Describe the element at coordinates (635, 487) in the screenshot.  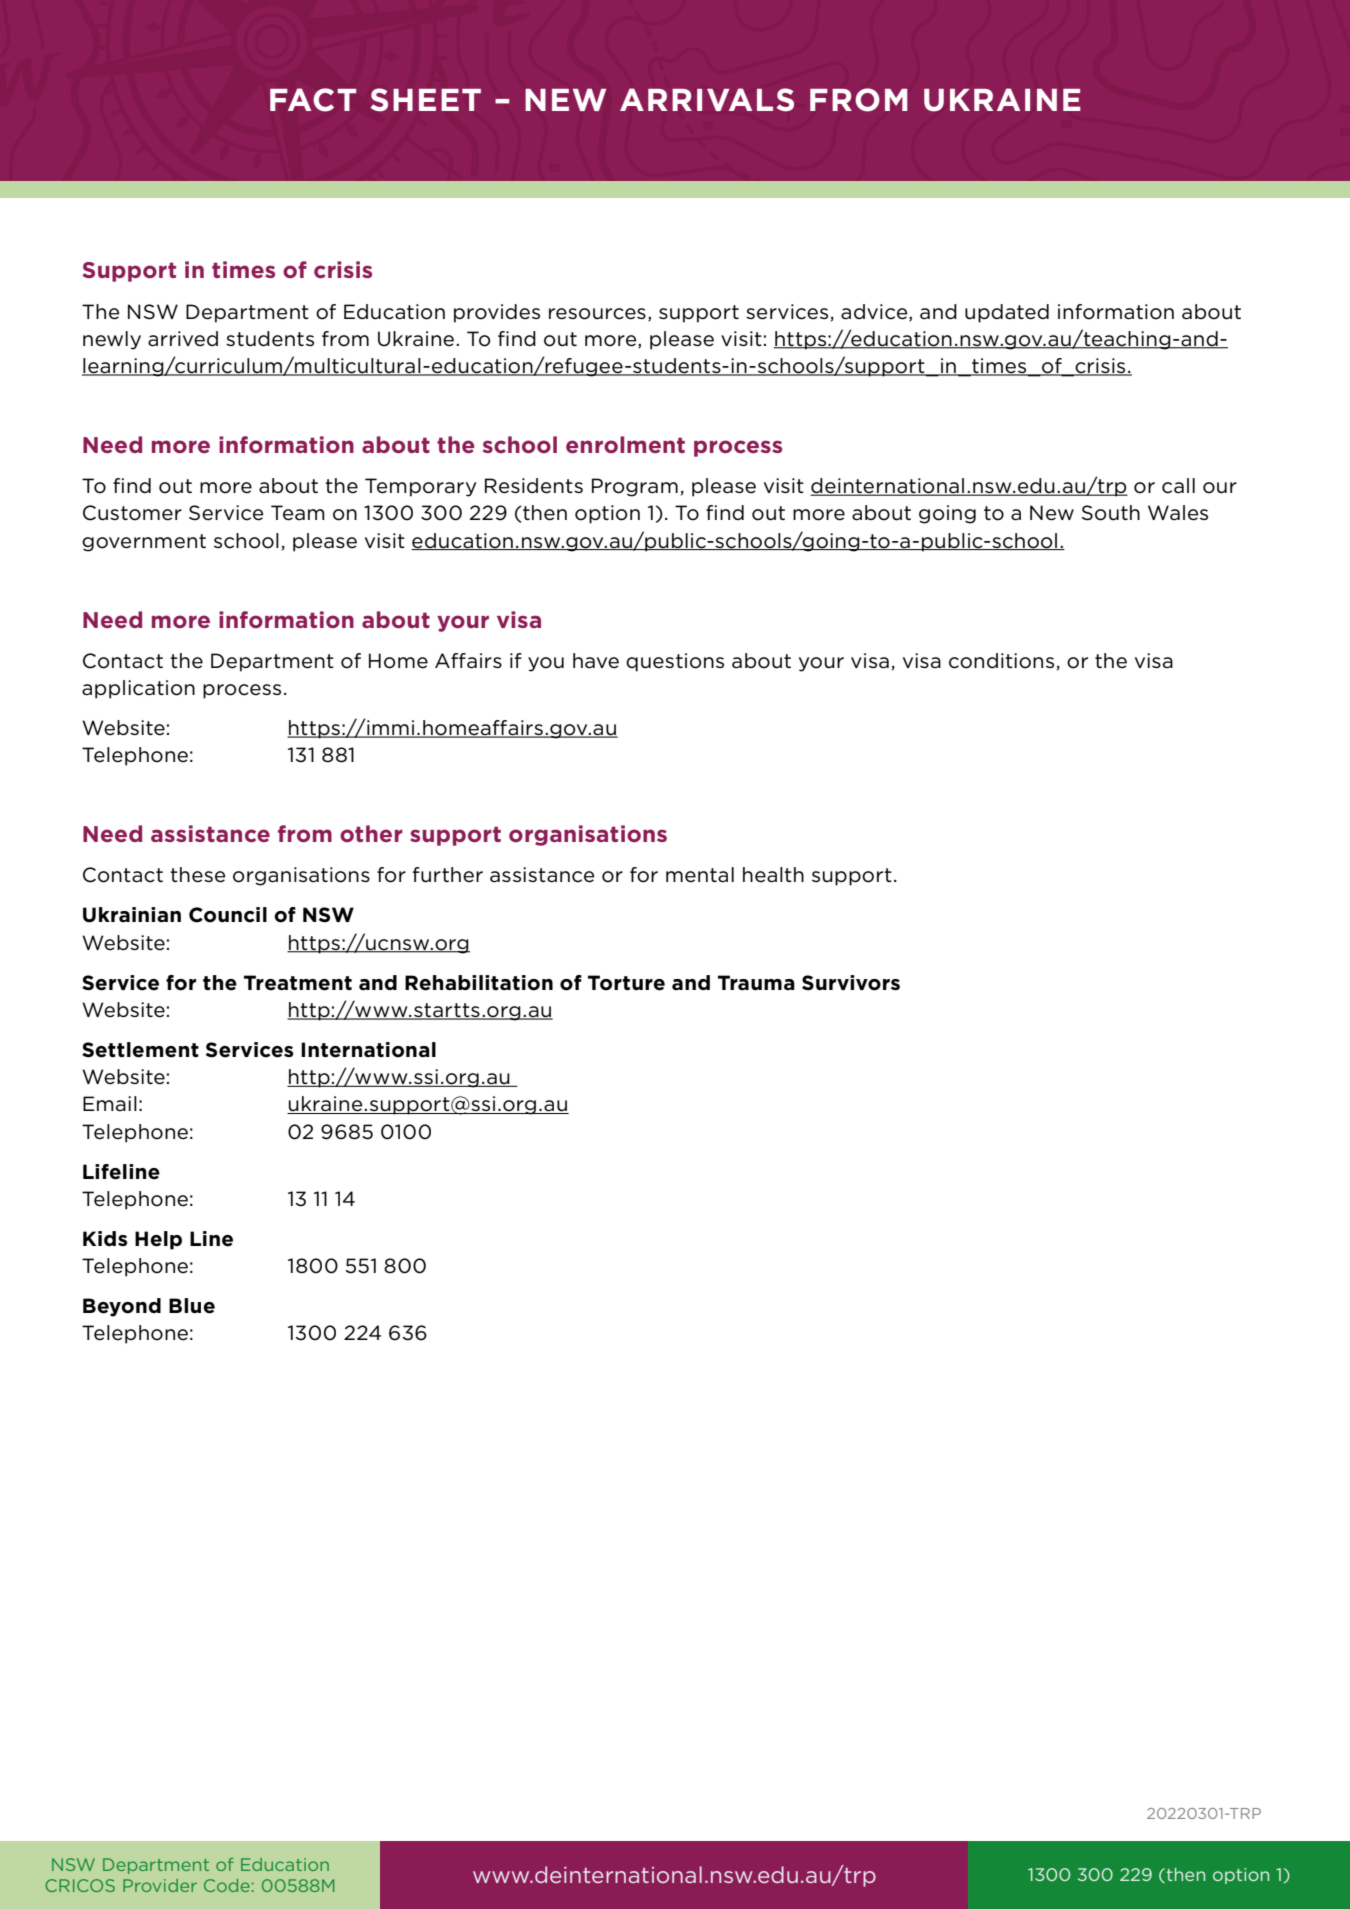
I see `Program` at that location.
